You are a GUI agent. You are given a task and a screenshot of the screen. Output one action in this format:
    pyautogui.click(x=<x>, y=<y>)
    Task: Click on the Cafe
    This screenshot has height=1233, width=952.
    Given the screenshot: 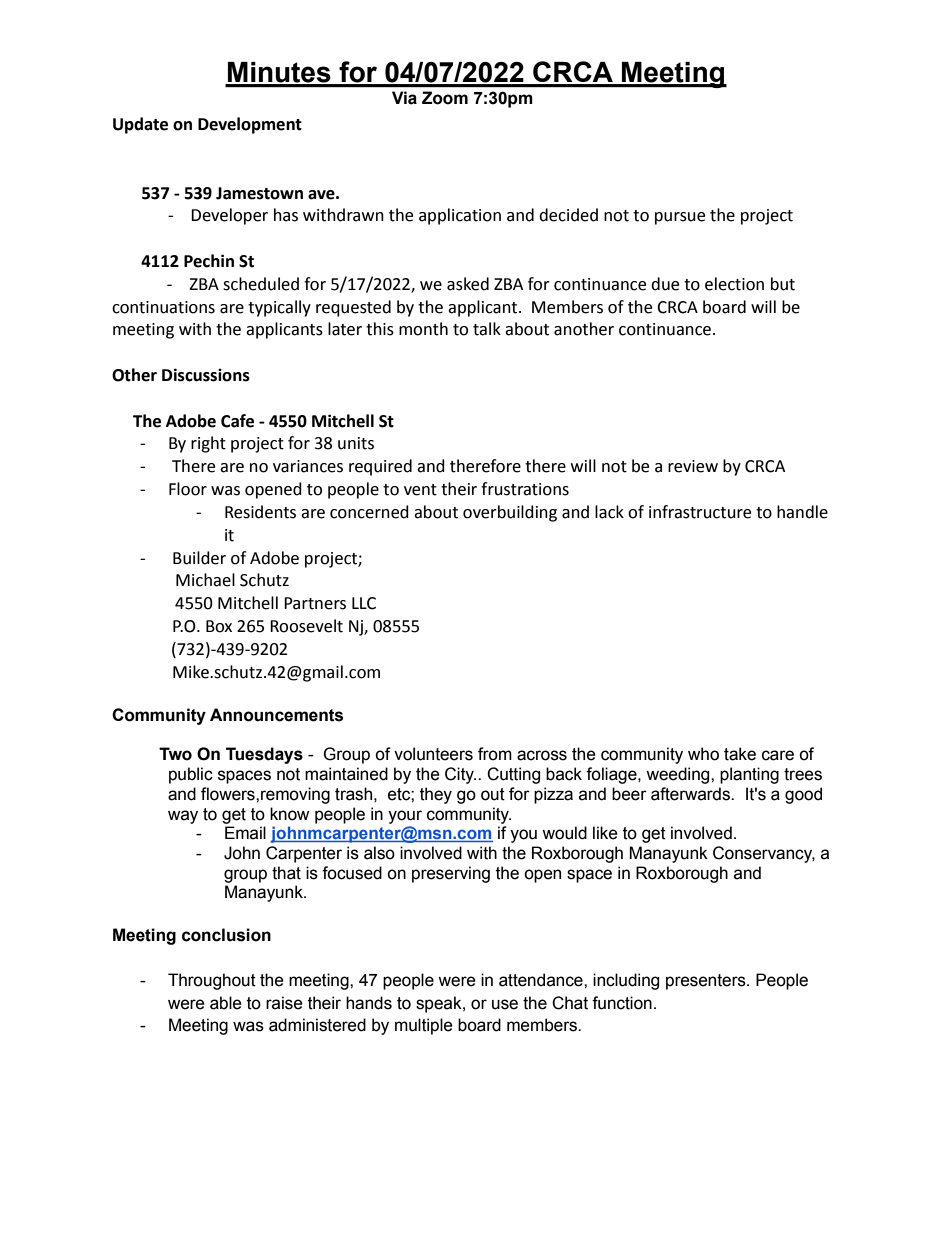 What is the action you would take?
    pyautogui.click(x=237, y=421)
